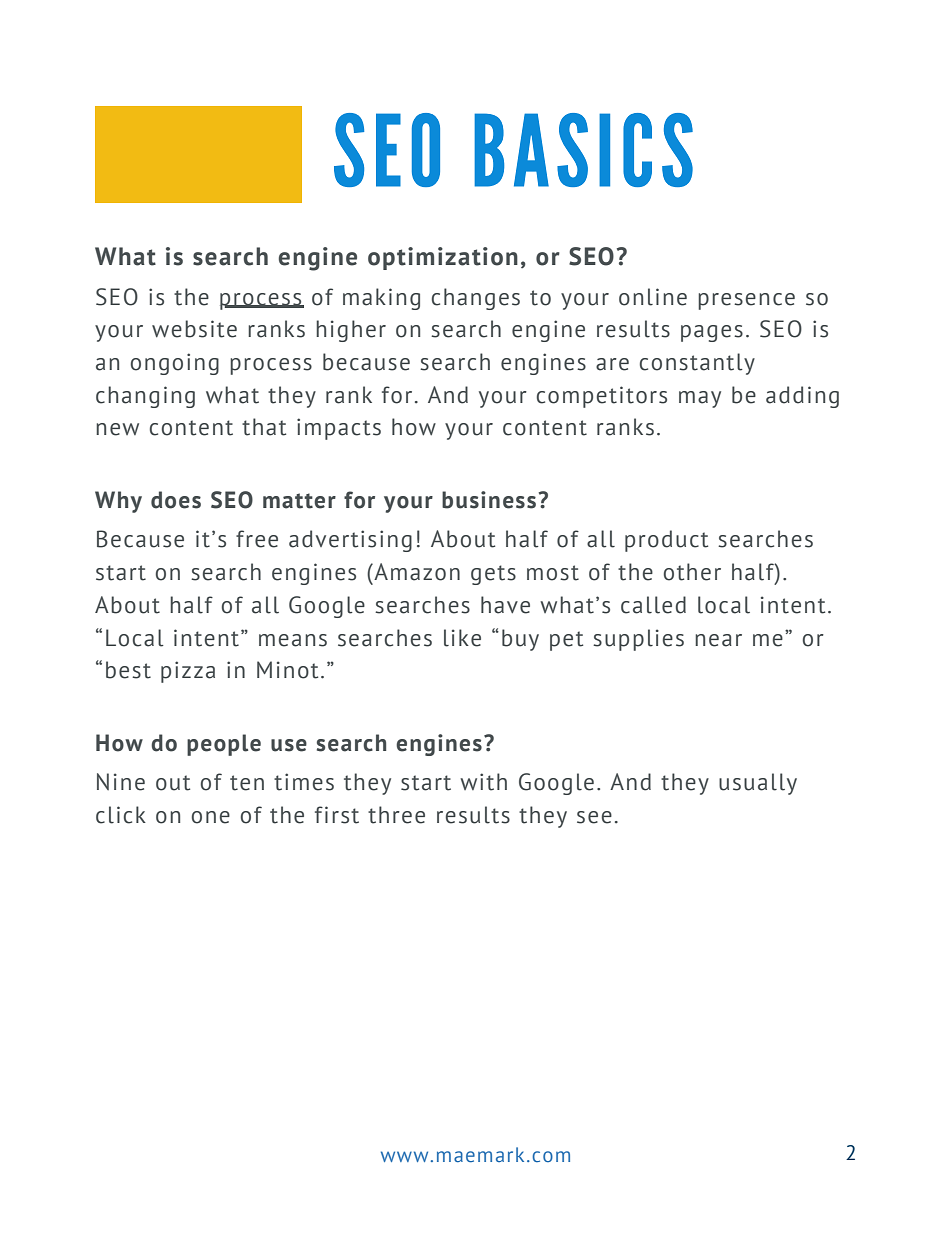 Image resolution: width=952 pixels, height=1233 pixels. What do you see at coordinates (443, 258) in the image?
I see `optimization` at bounding box center [443, 258].
